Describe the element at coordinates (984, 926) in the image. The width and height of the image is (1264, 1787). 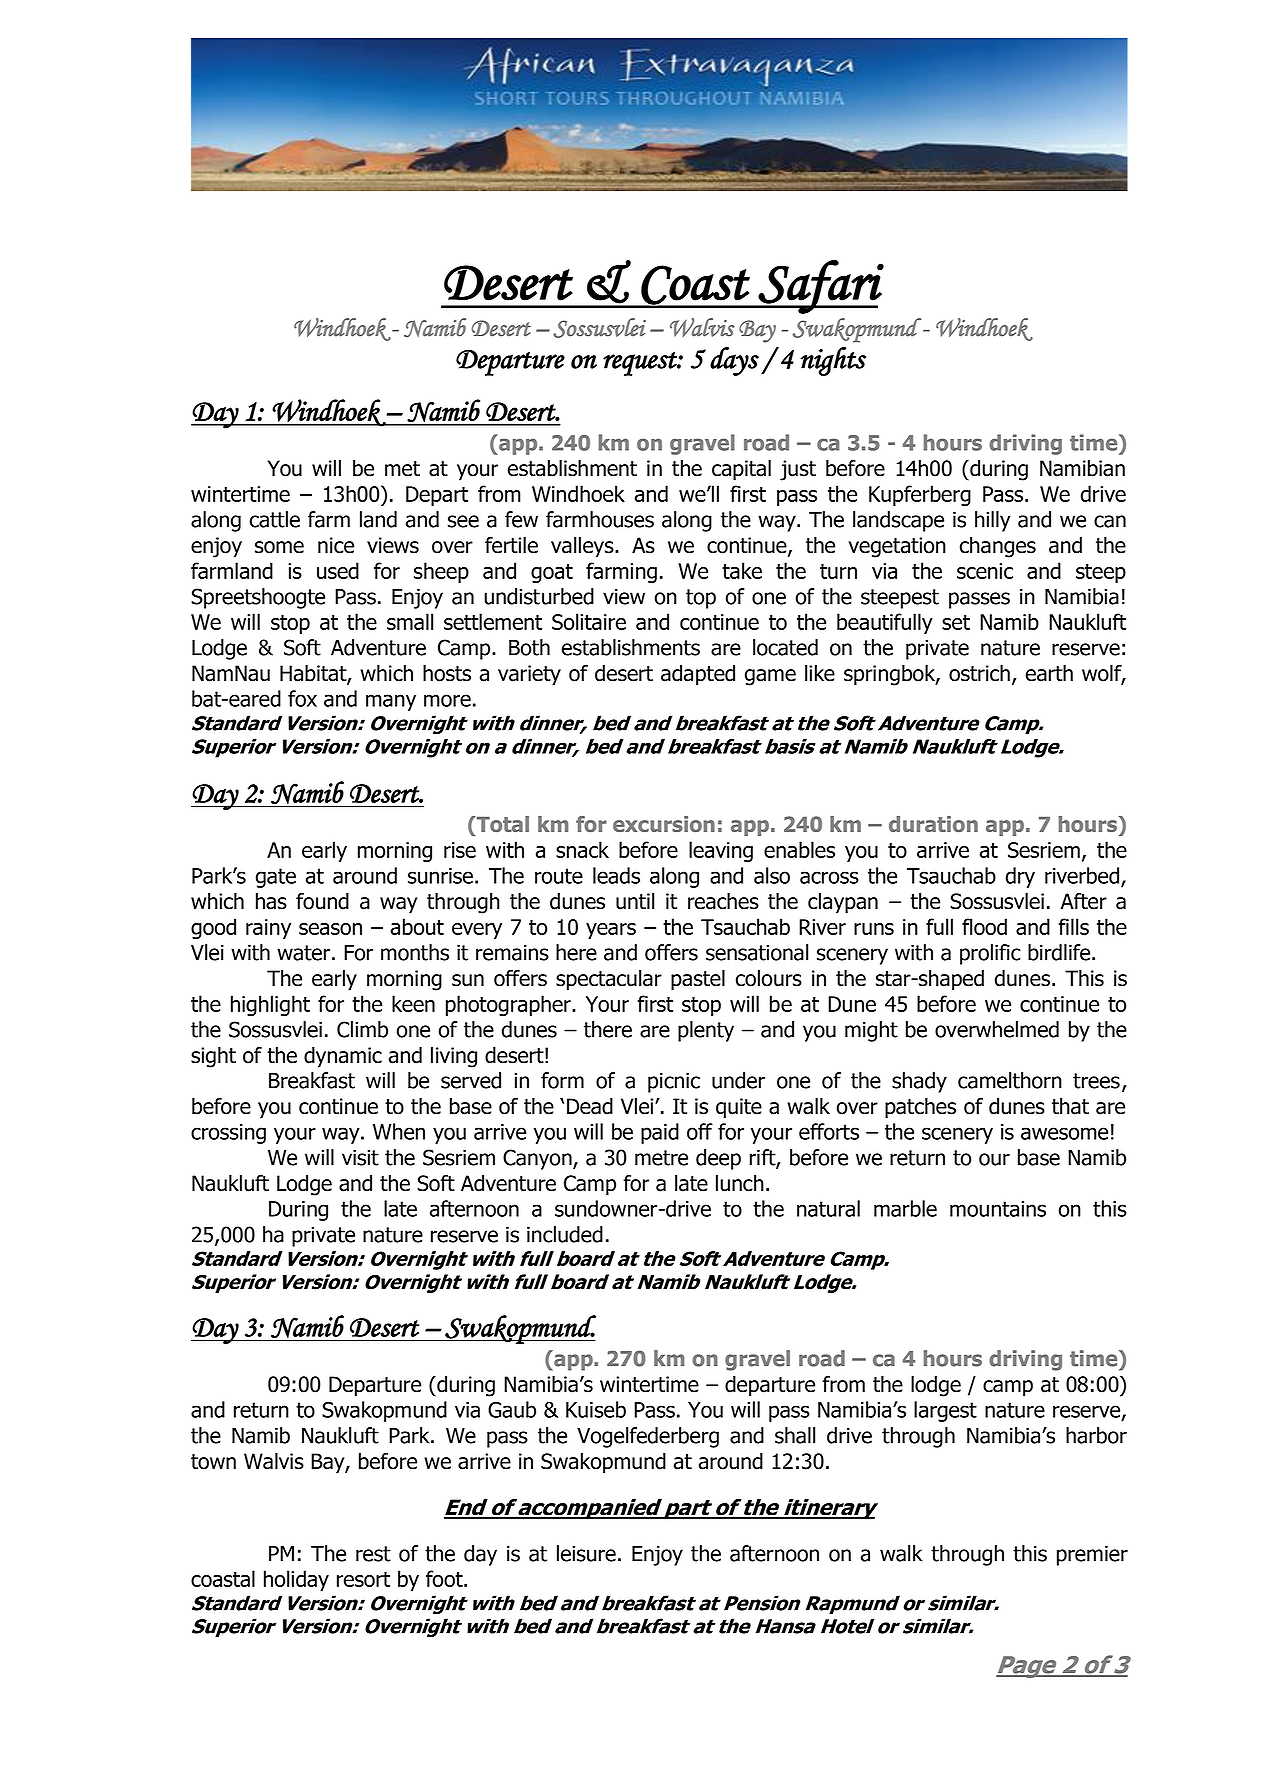
I see `flood` at that location.
